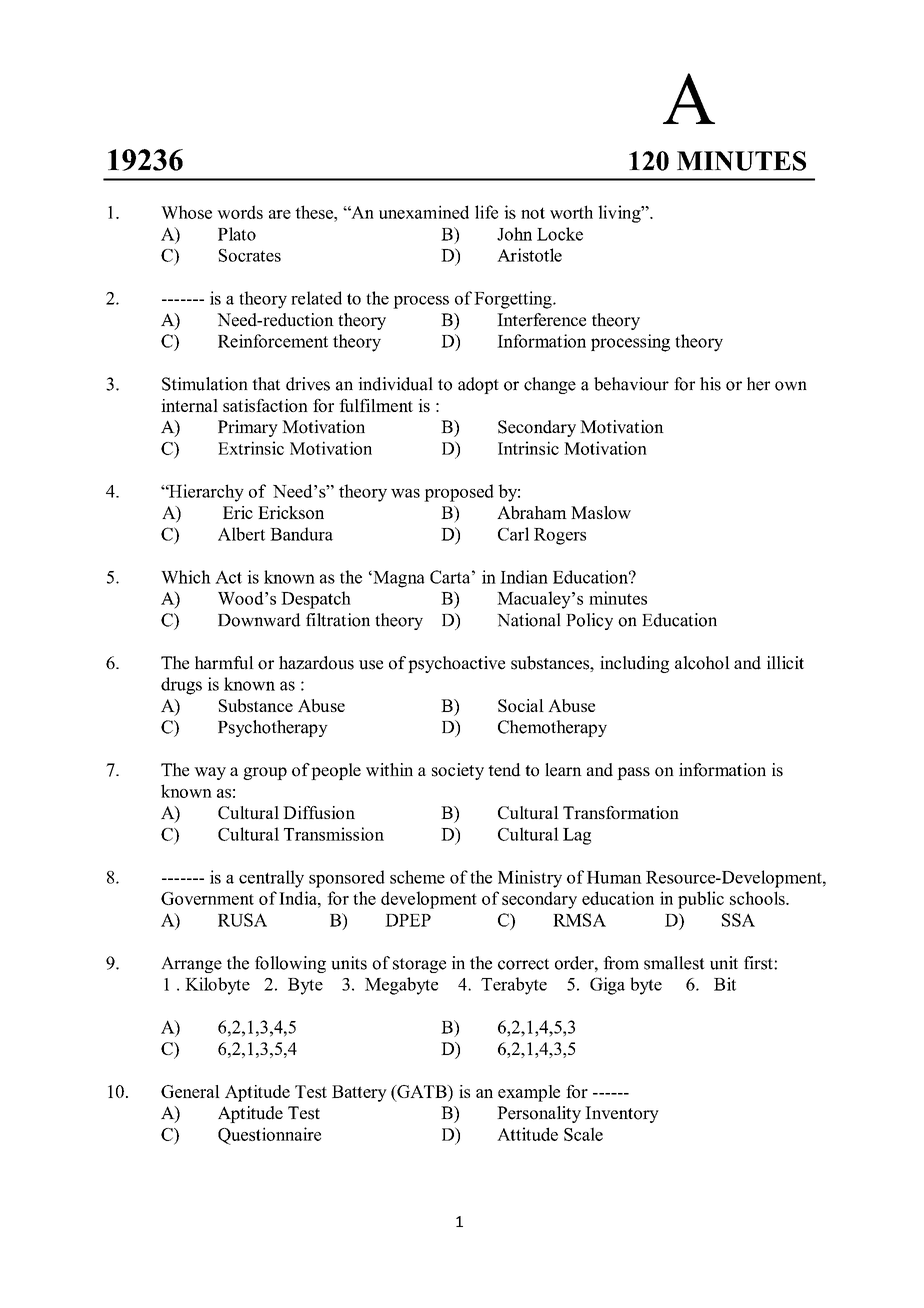  Describe the element at coordinates (456, 664) in the document. I see `psychoactive` at that location.
